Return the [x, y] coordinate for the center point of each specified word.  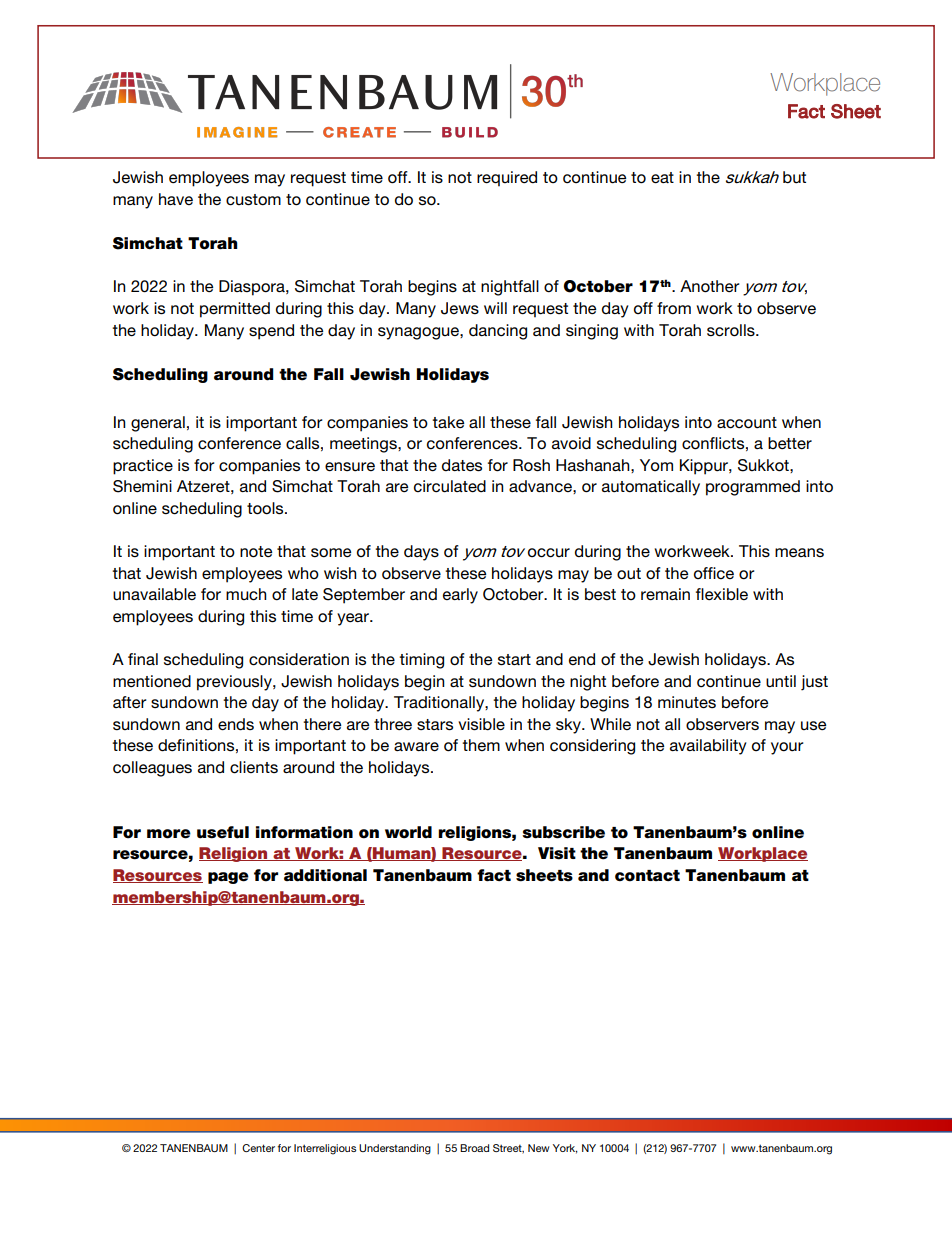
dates [462, 465]
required [507, 179]
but [794, 177]
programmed [753, 488]
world [408, 832]
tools [266, 508]
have [176, 199]
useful [223, 832]
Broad [474, 1148]
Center [258, 1148]
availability [708, 747]
